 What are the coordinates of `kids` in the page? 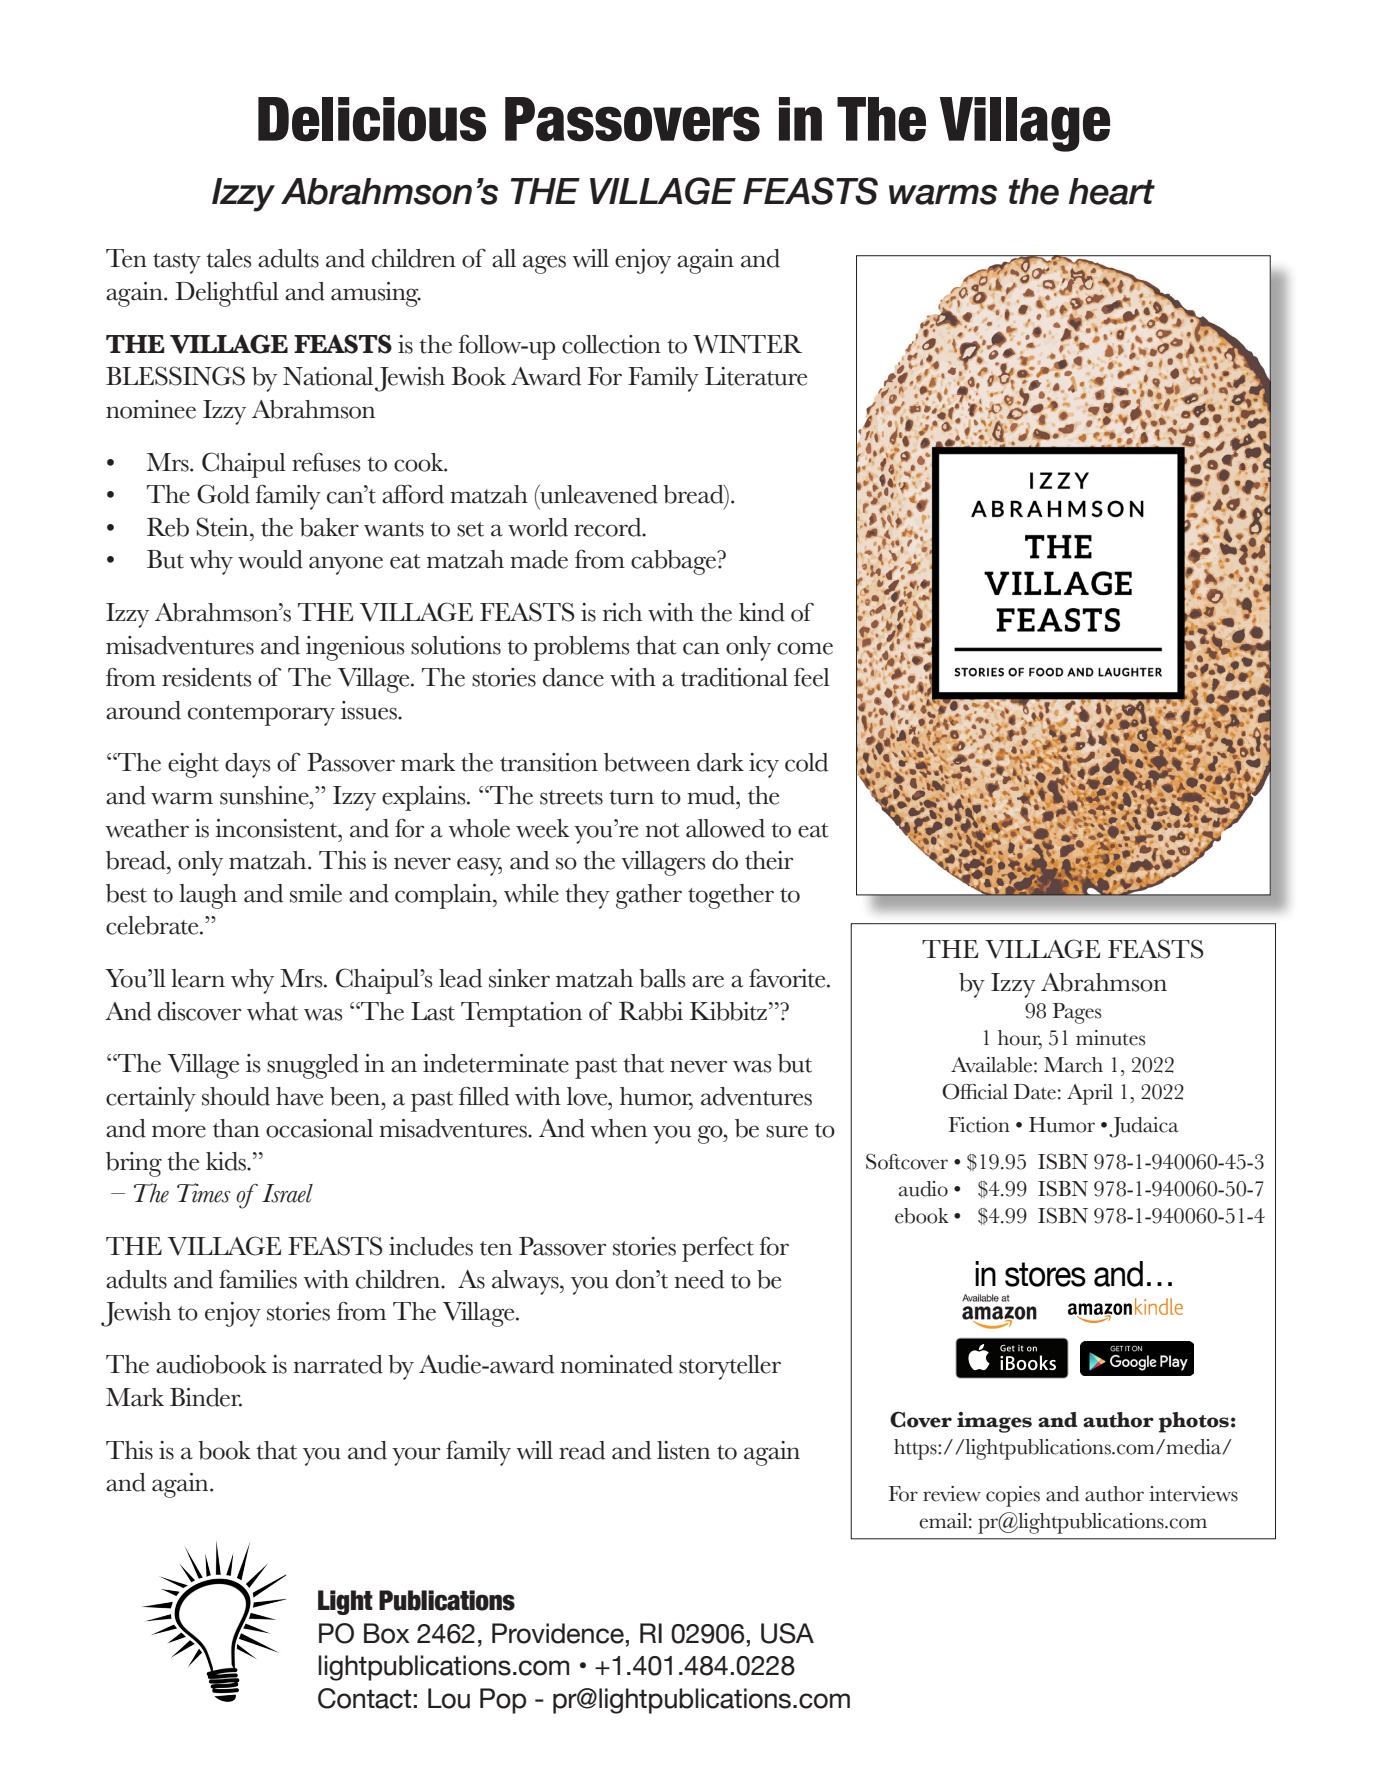 It's located at (227, 1161).
